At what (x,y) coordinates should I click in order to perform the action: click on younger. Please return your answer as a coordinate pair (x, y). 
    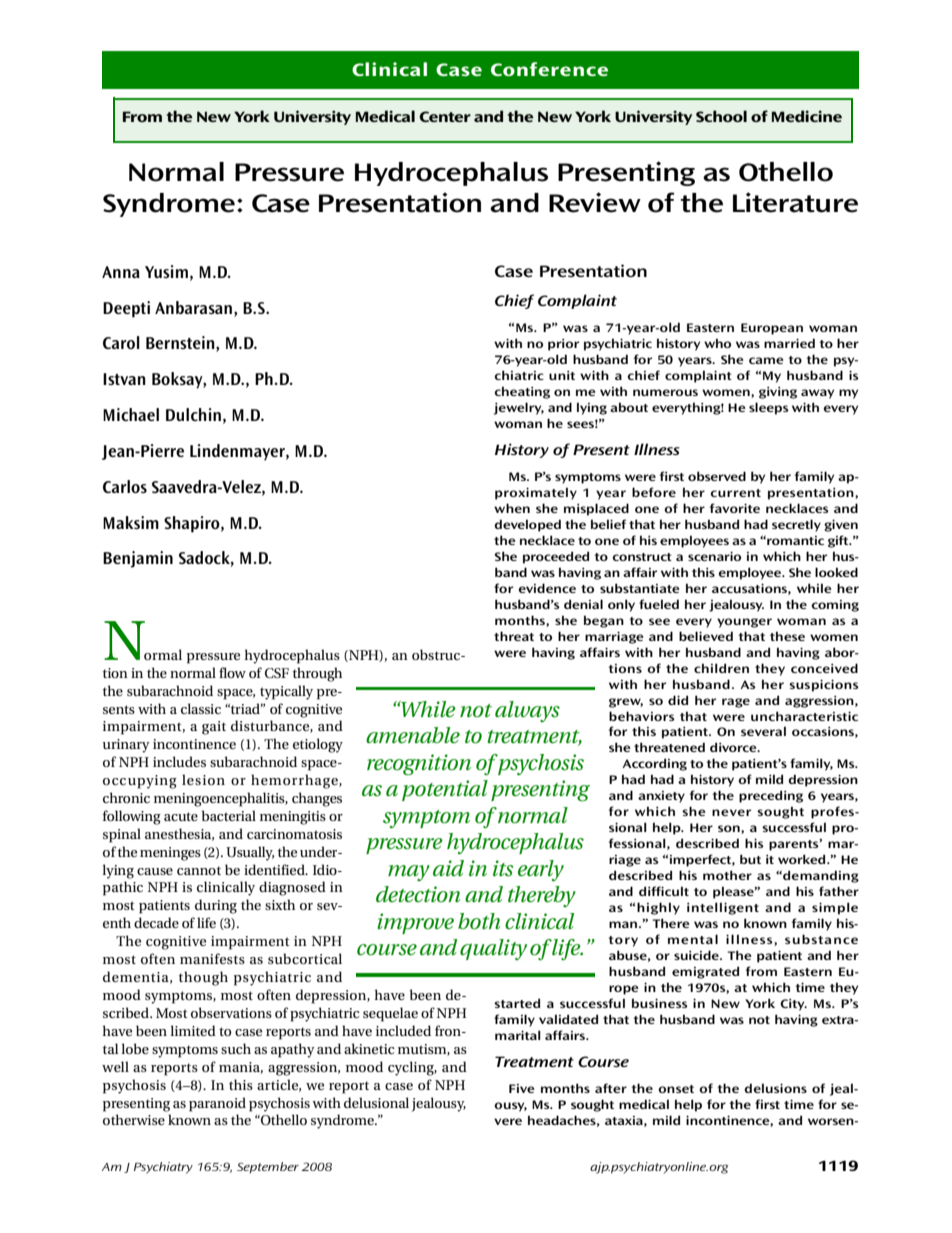
    Looking at the image, I should click on (744, 623).
